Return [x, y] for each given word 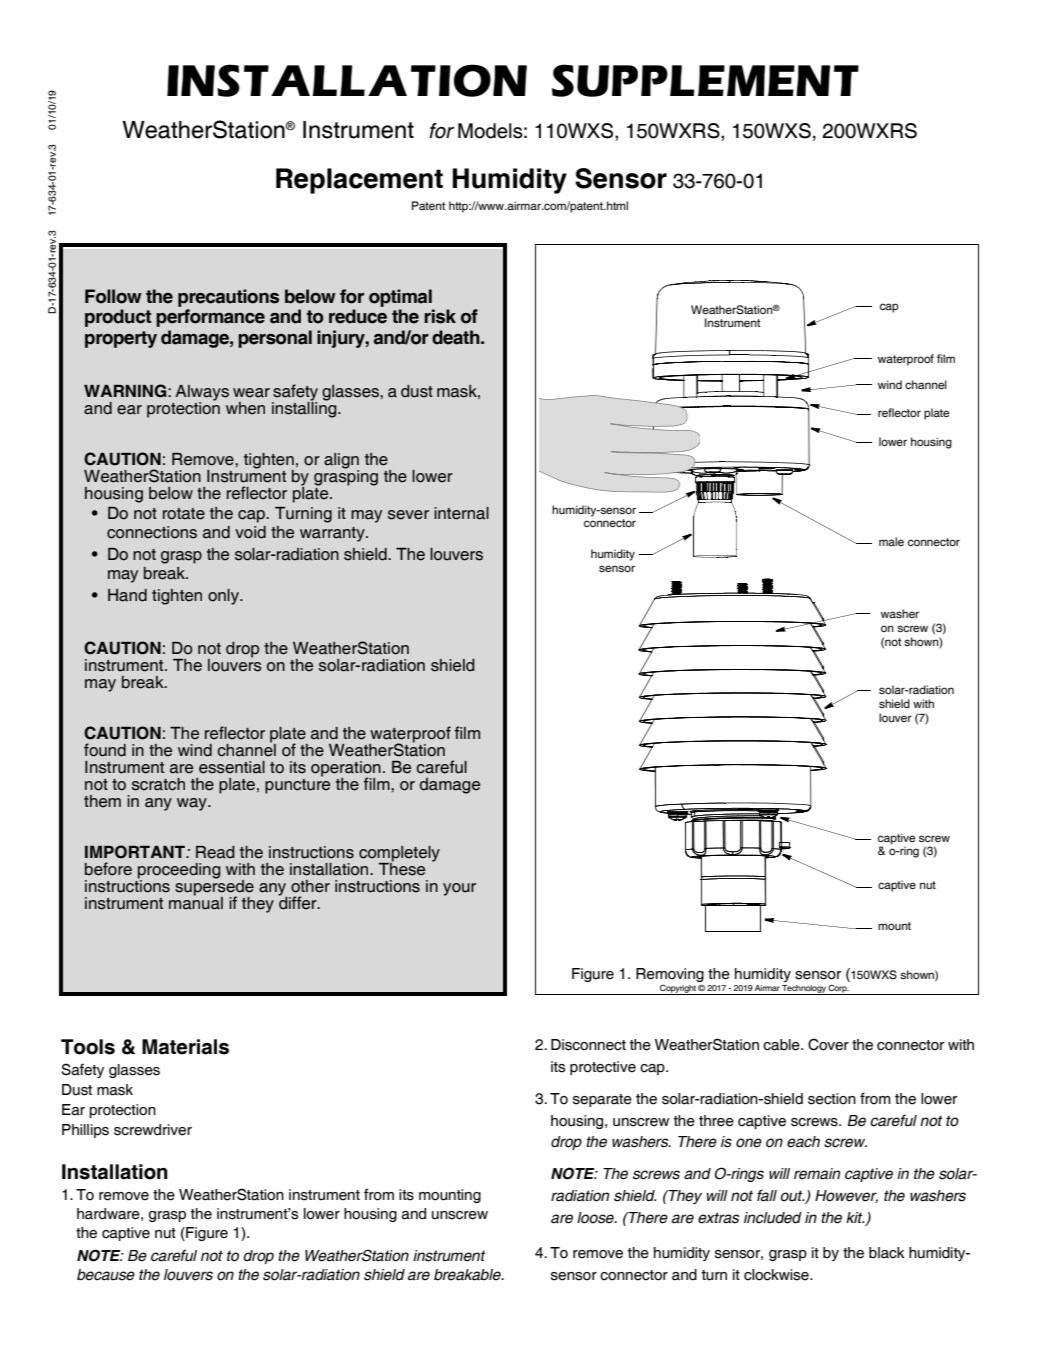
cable [782, 1045]
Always [202, 394]
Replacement [359, 181]
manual [196, 902]
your [459, 889]
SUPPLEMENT [705, 80]
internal [461, 513]
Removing [670, 976]
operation [346, 770]
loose [596, 1218]
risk [440, 316]
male [891, 541]
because [106, 1275]
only [224, 597]
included [773, 1218]
